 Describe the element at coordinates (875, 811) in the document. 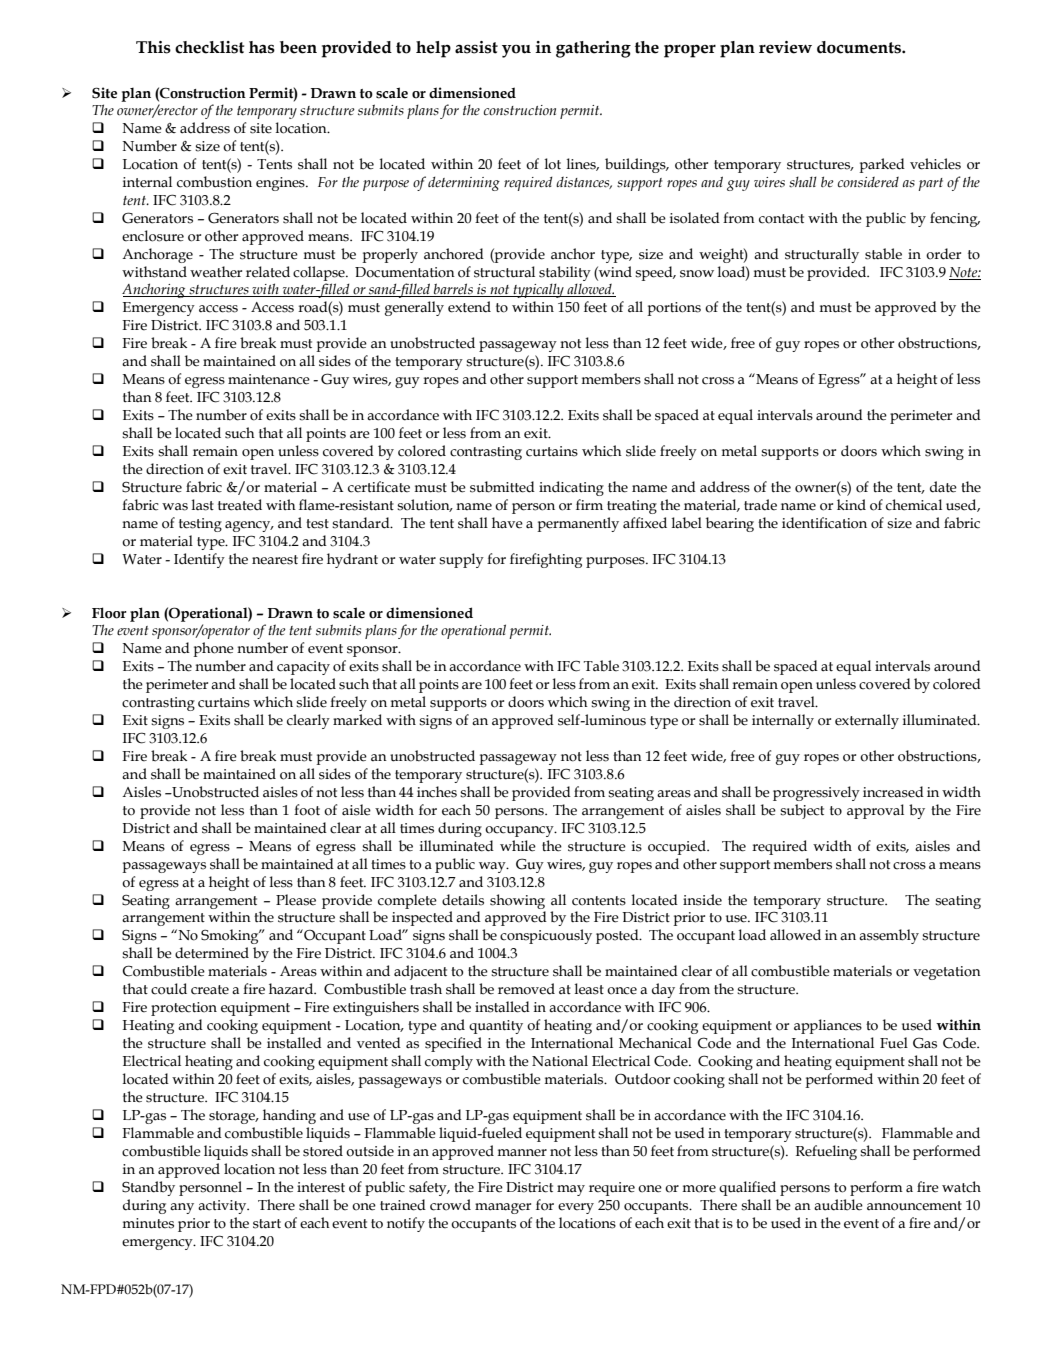

I see `approval` at that location.
